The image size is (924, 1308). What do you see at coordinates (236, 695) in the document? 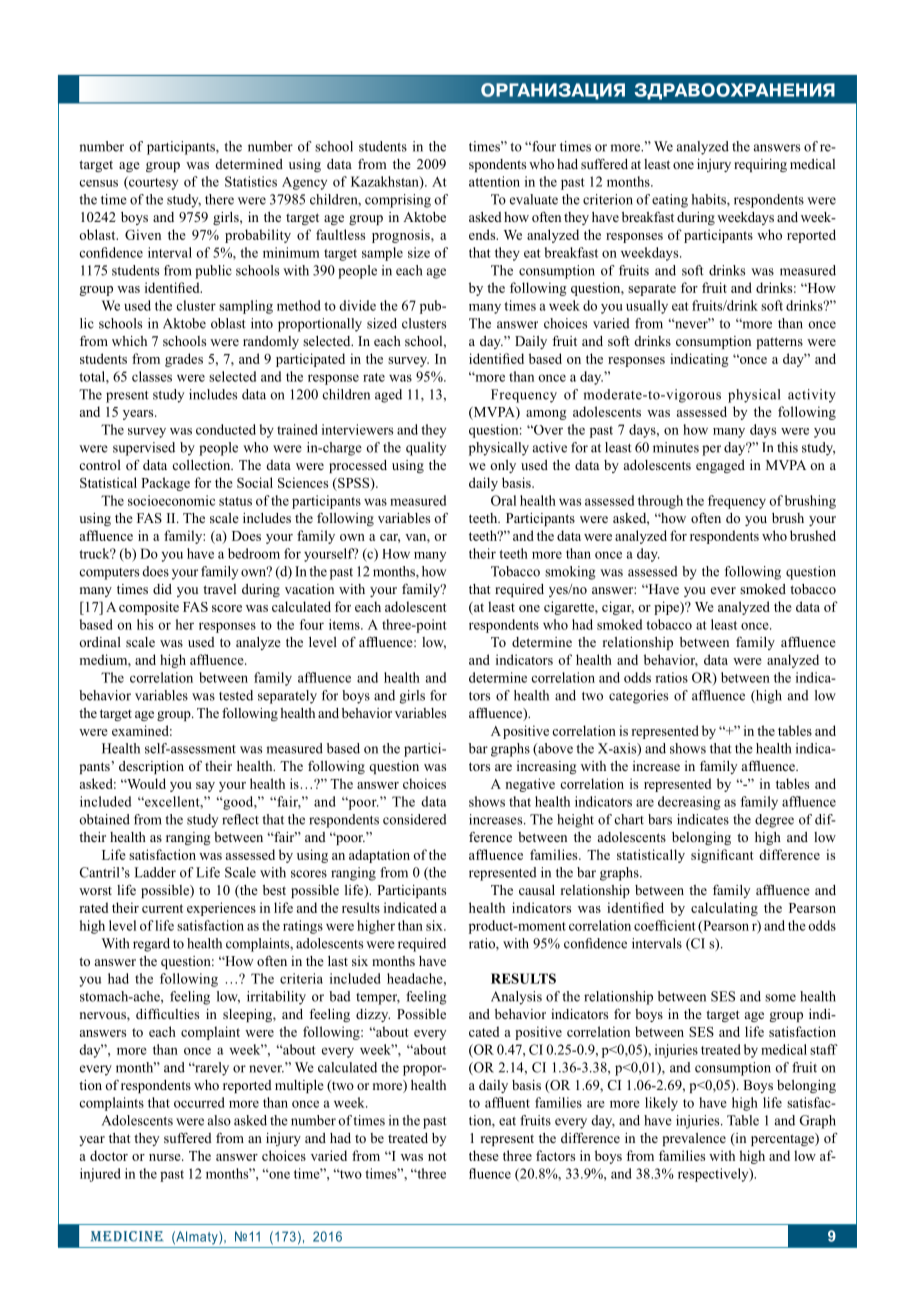
I see `tested` at bounding box center [236, 695].
